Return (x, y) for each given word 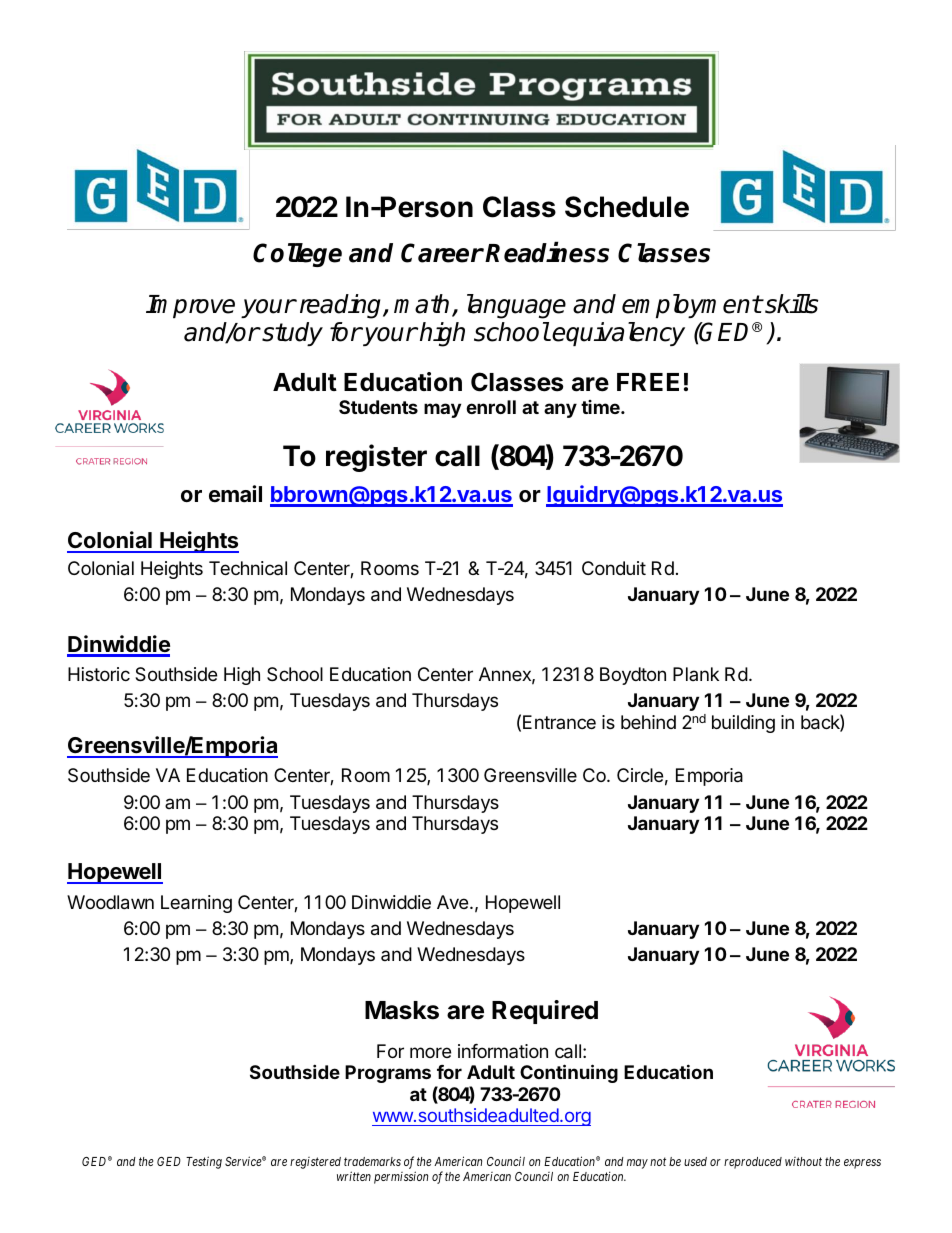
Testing (204, 1162)
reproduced (753, 1163)
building (743, 724)
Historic (99, 674)
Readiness (547, 252)
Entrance (559, 722)
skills (790, 304)
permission (401, 1177)
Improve (190, 306)
